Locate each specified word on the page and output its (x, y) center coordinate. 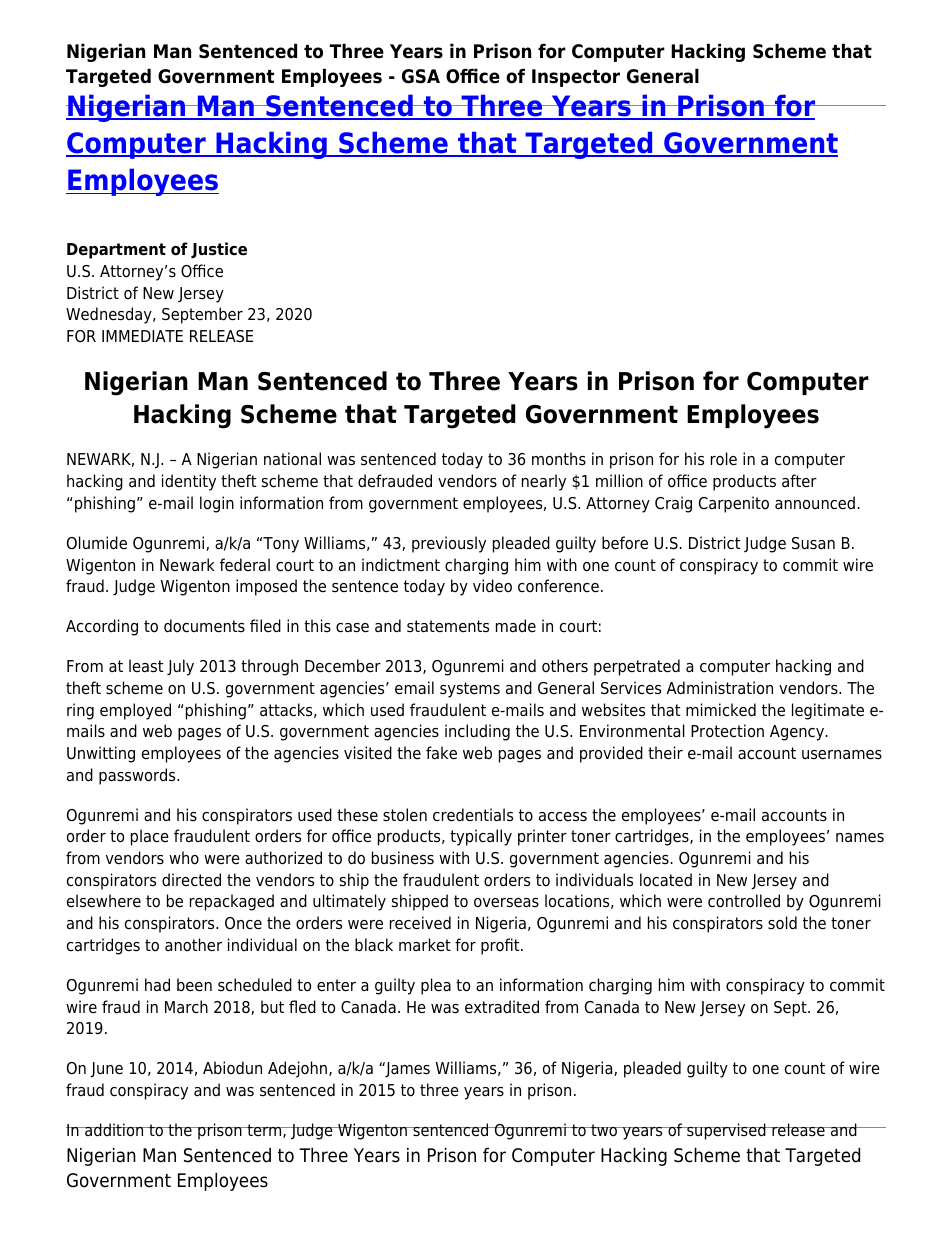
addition (114, 1130)
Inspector (576, 78)
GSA (421, 76)
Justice (219, 250)
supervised (726, 1131)
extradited (502, 1007)
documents (204, 626)
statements (448, 626)
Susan (813, 543)
